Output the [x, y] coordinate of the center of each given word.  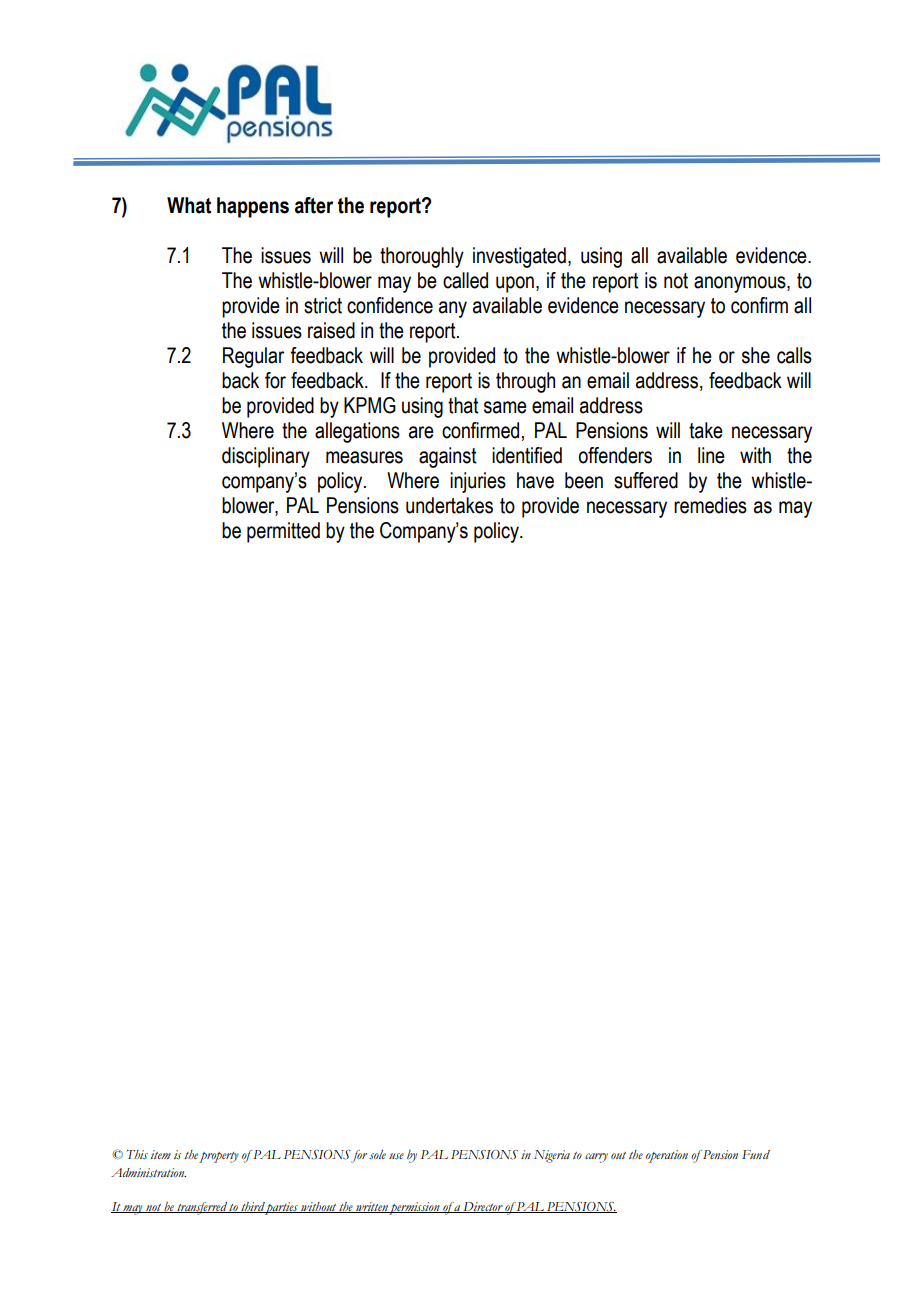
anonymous [741, 284]
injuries [478, 482]
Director [483, 1207]
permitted [283, 532]
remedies [710, 505]
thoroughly [422, 257]
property [219, 1157]
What [189, 205]
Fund [756, 1154]
